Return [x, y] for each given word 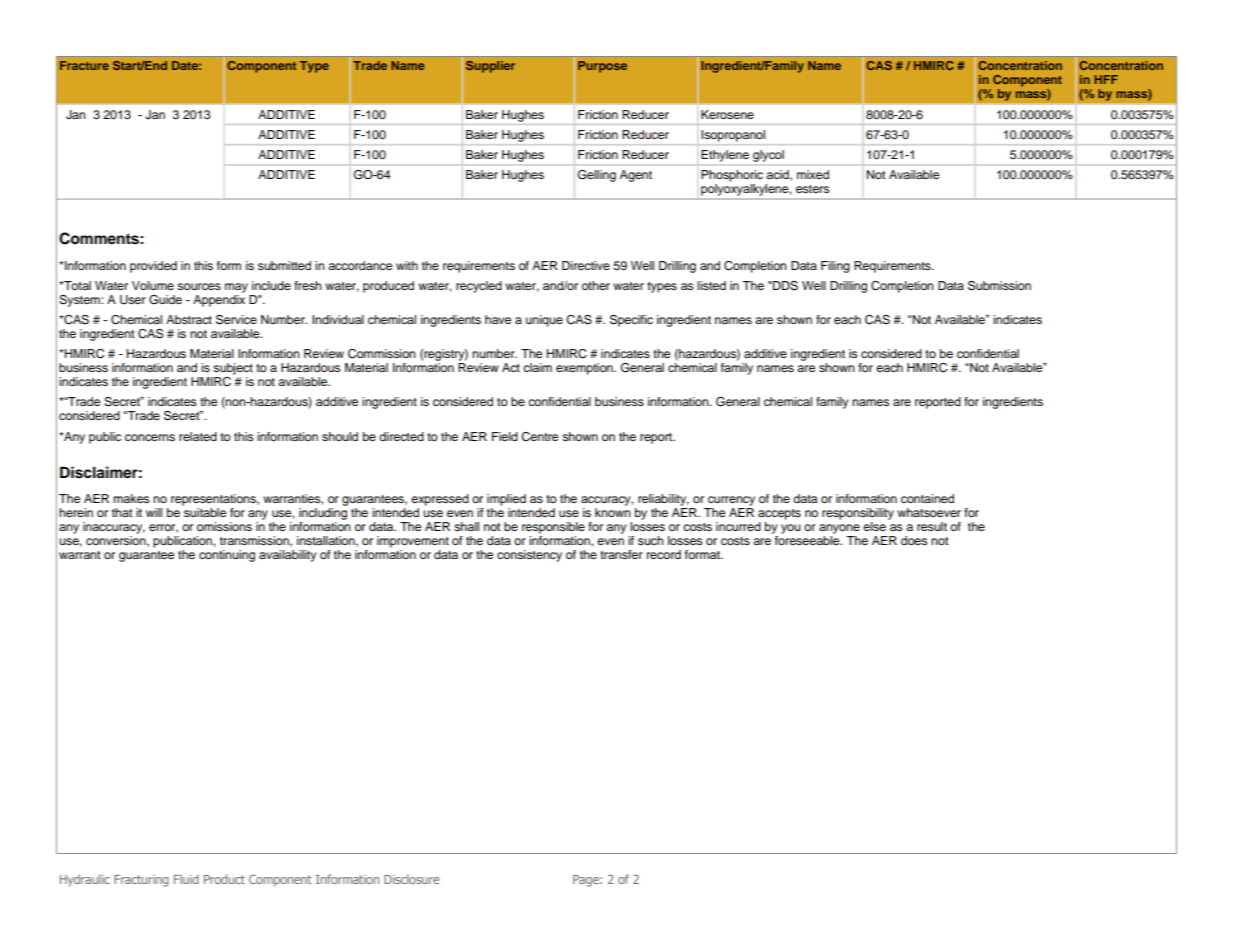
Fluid [186, 879]
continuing [227, 556]
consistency [529, 556]
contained [927, 498]
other [596, 285]
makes [131, 498]
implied [506, 500]
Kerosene [727, 114]
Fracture [84, 65]
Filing [835, 267]
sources [199, 286]
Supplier [490, 67]
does [914, 540]
